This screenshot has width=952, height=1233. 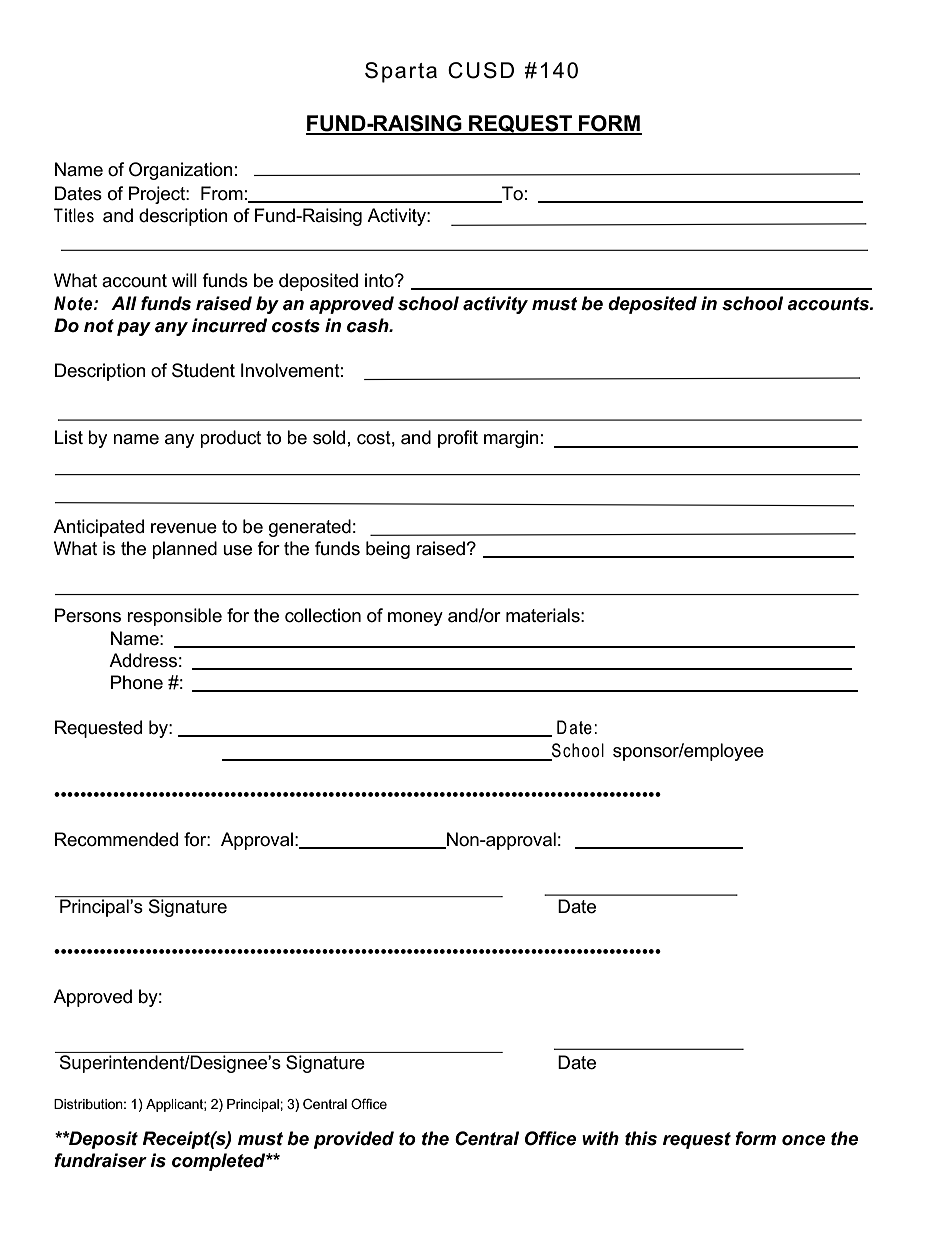 I want to click on provided, so click(x=354, y=1140).
